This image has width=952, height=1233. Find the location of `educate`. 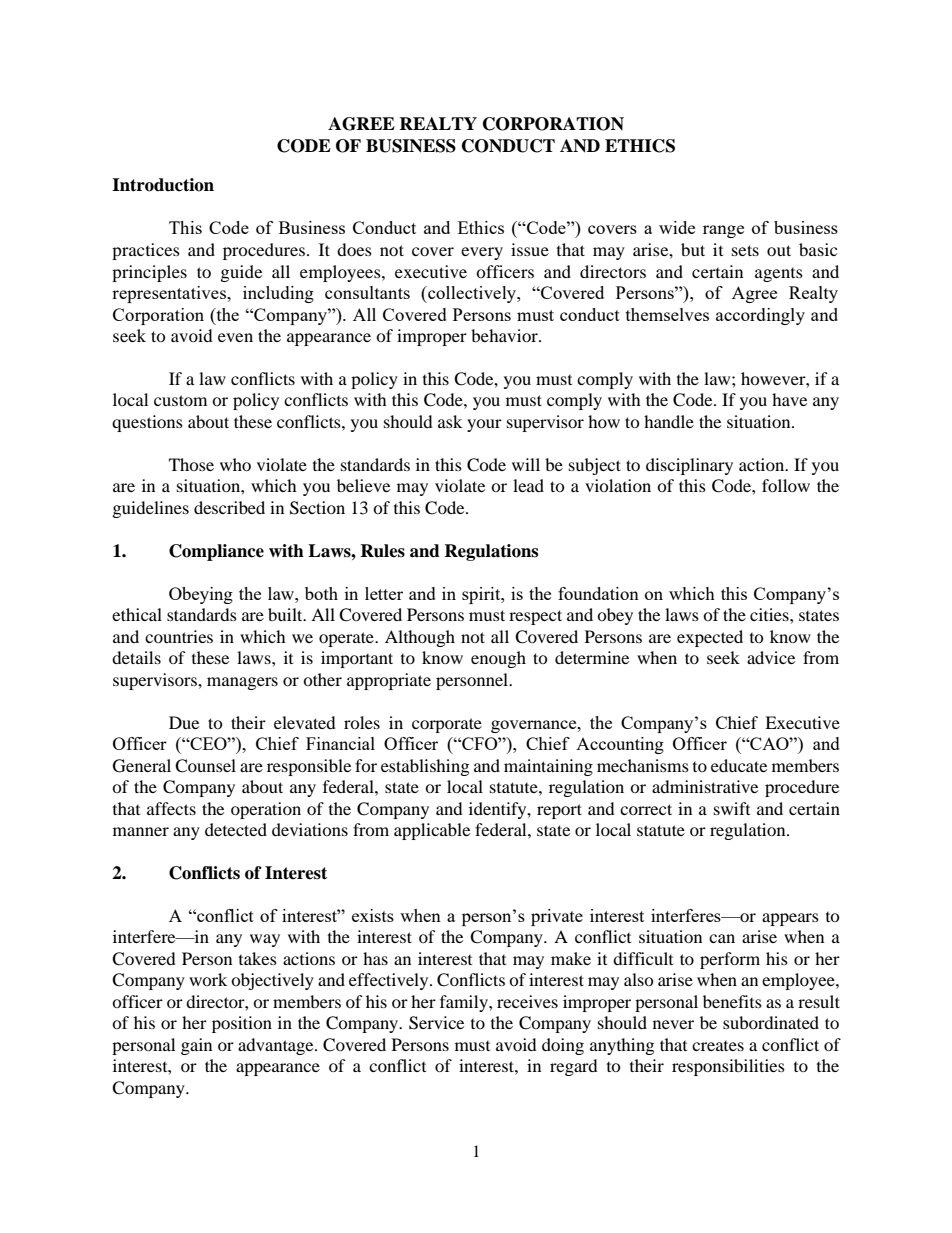

educate is located at coordinates (739, 765).
